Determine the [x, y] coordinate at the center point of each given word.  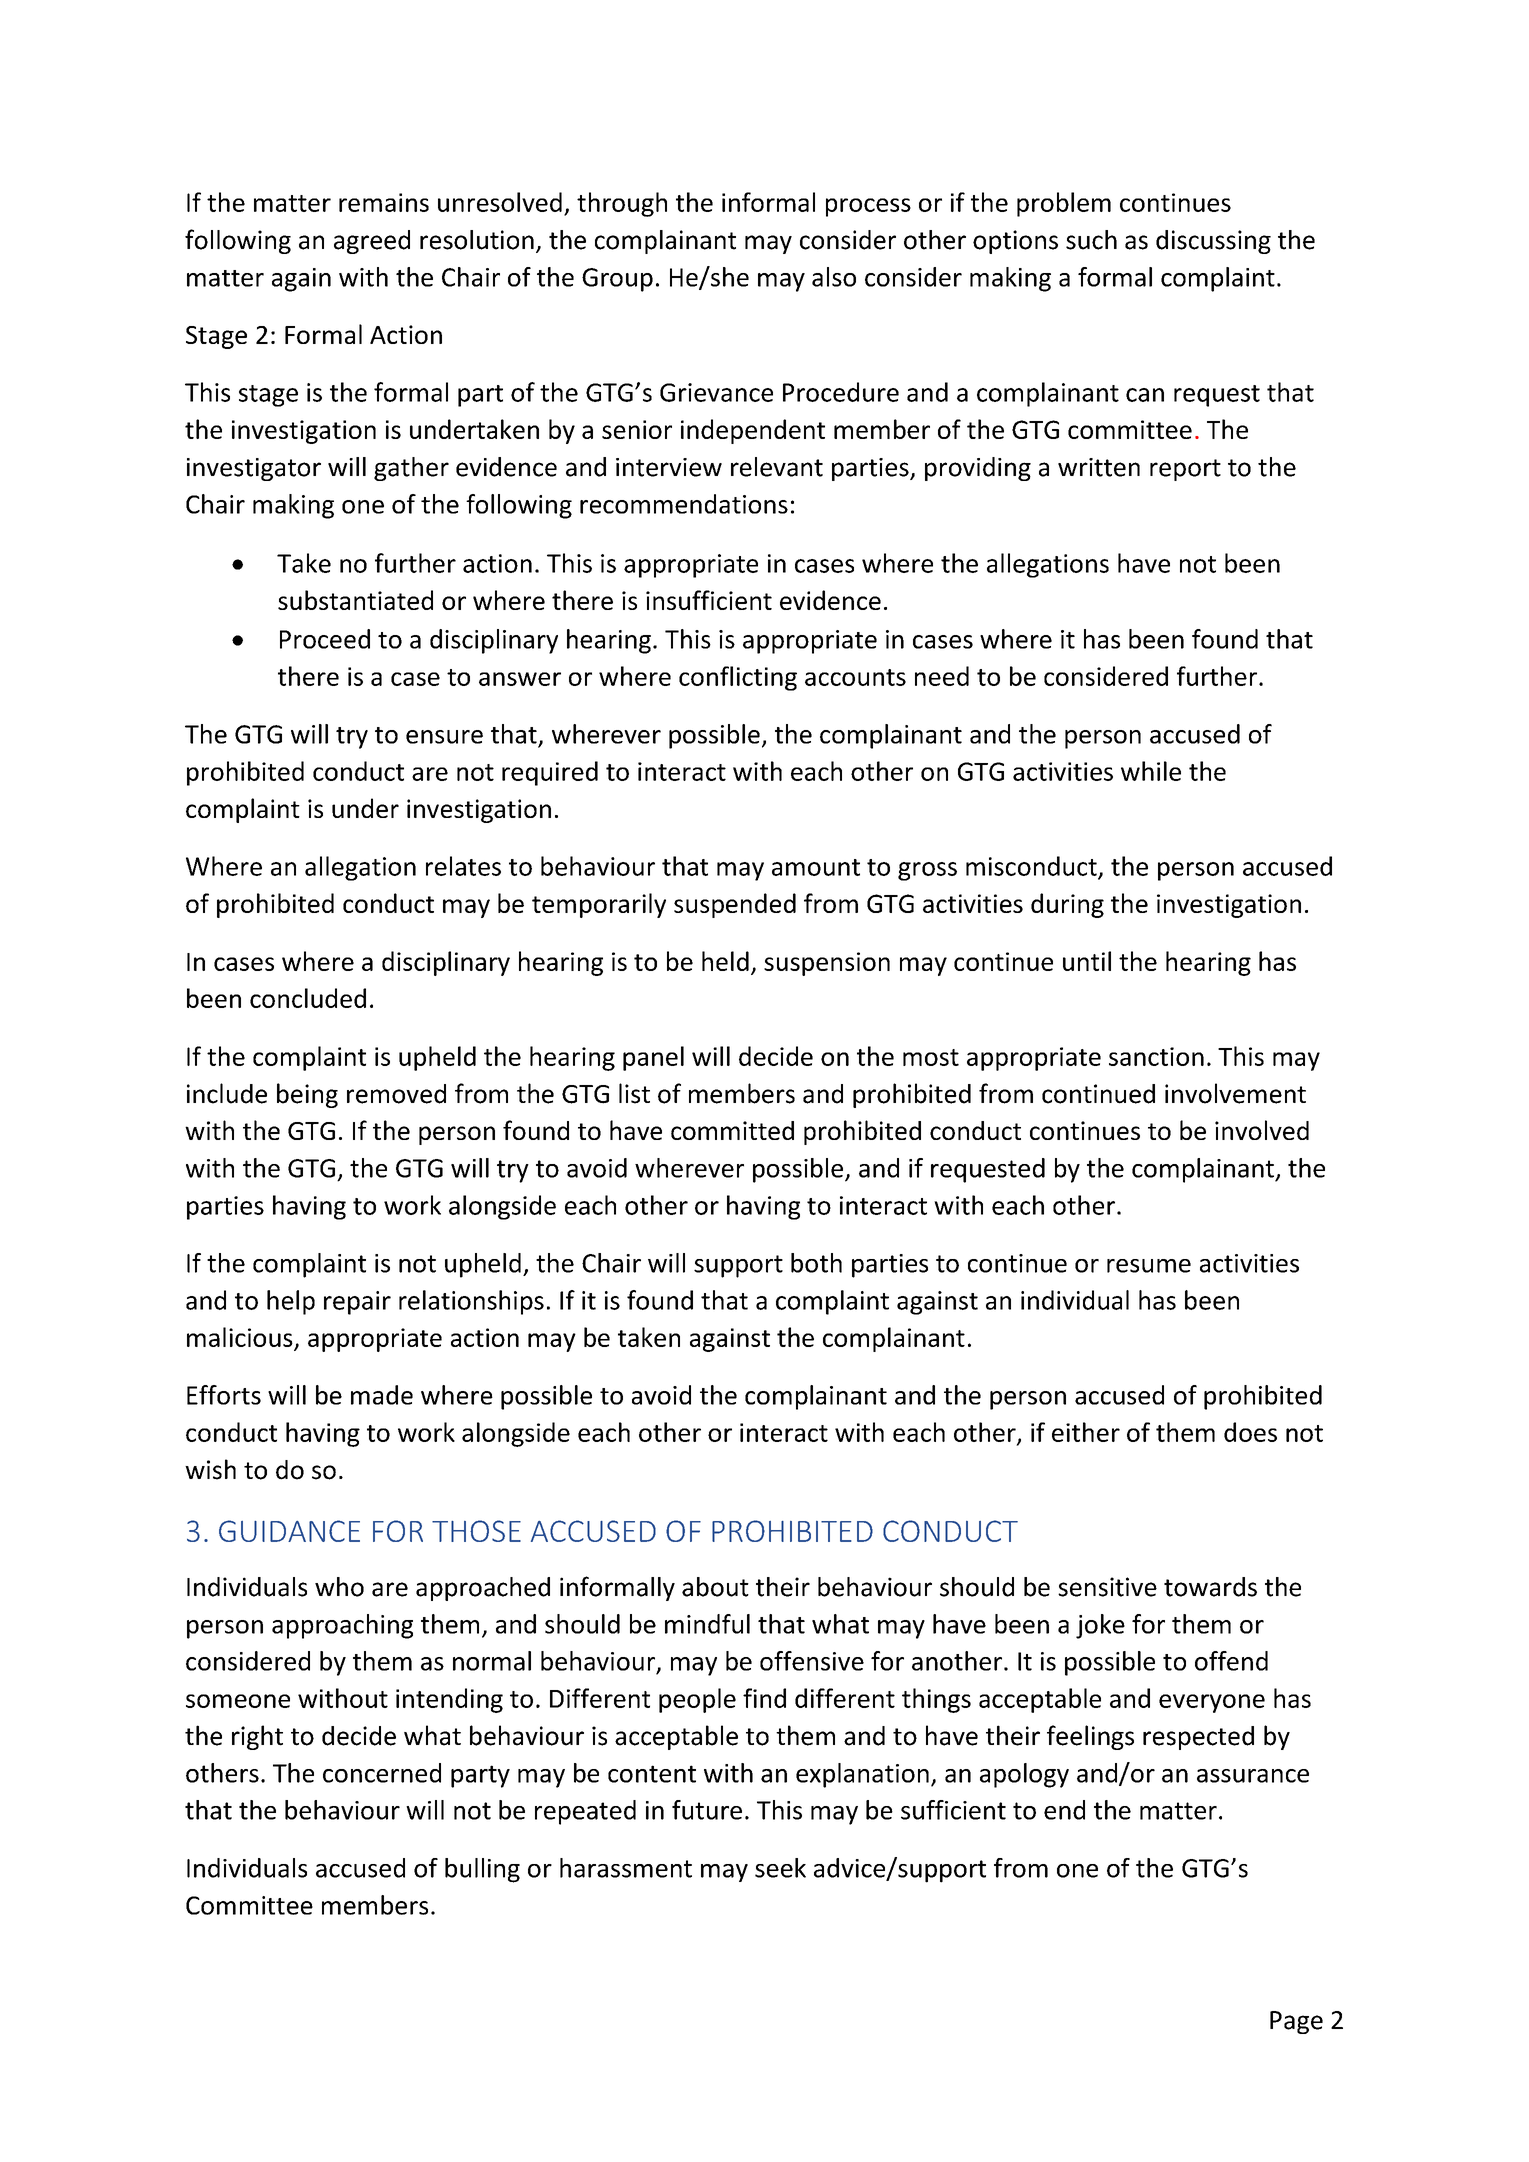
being [307, 1095]
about [715, 1587]
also [834, 277]
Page [1296, 2022]
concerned [382, 1773]
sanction [1156, 1056]
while [1151, 771]
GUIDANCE [289, 1531]
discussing [1213, 242]
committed [732, 1130]
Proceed [325, 639]
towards [1210, 1587]
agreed [372, 242]
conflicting [738, 678]
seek [780, 1868]
